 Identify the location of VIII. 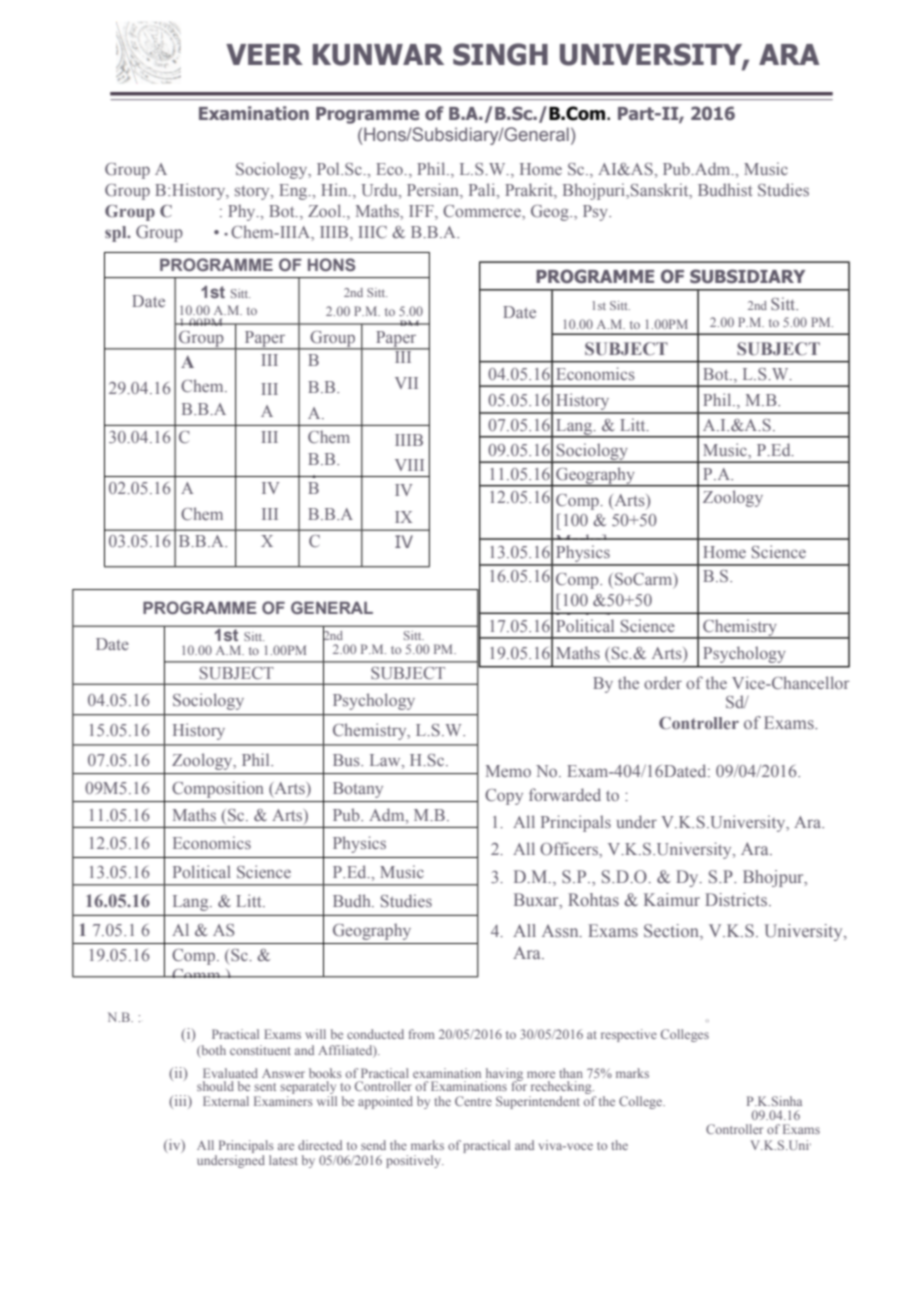
(409, 465).
